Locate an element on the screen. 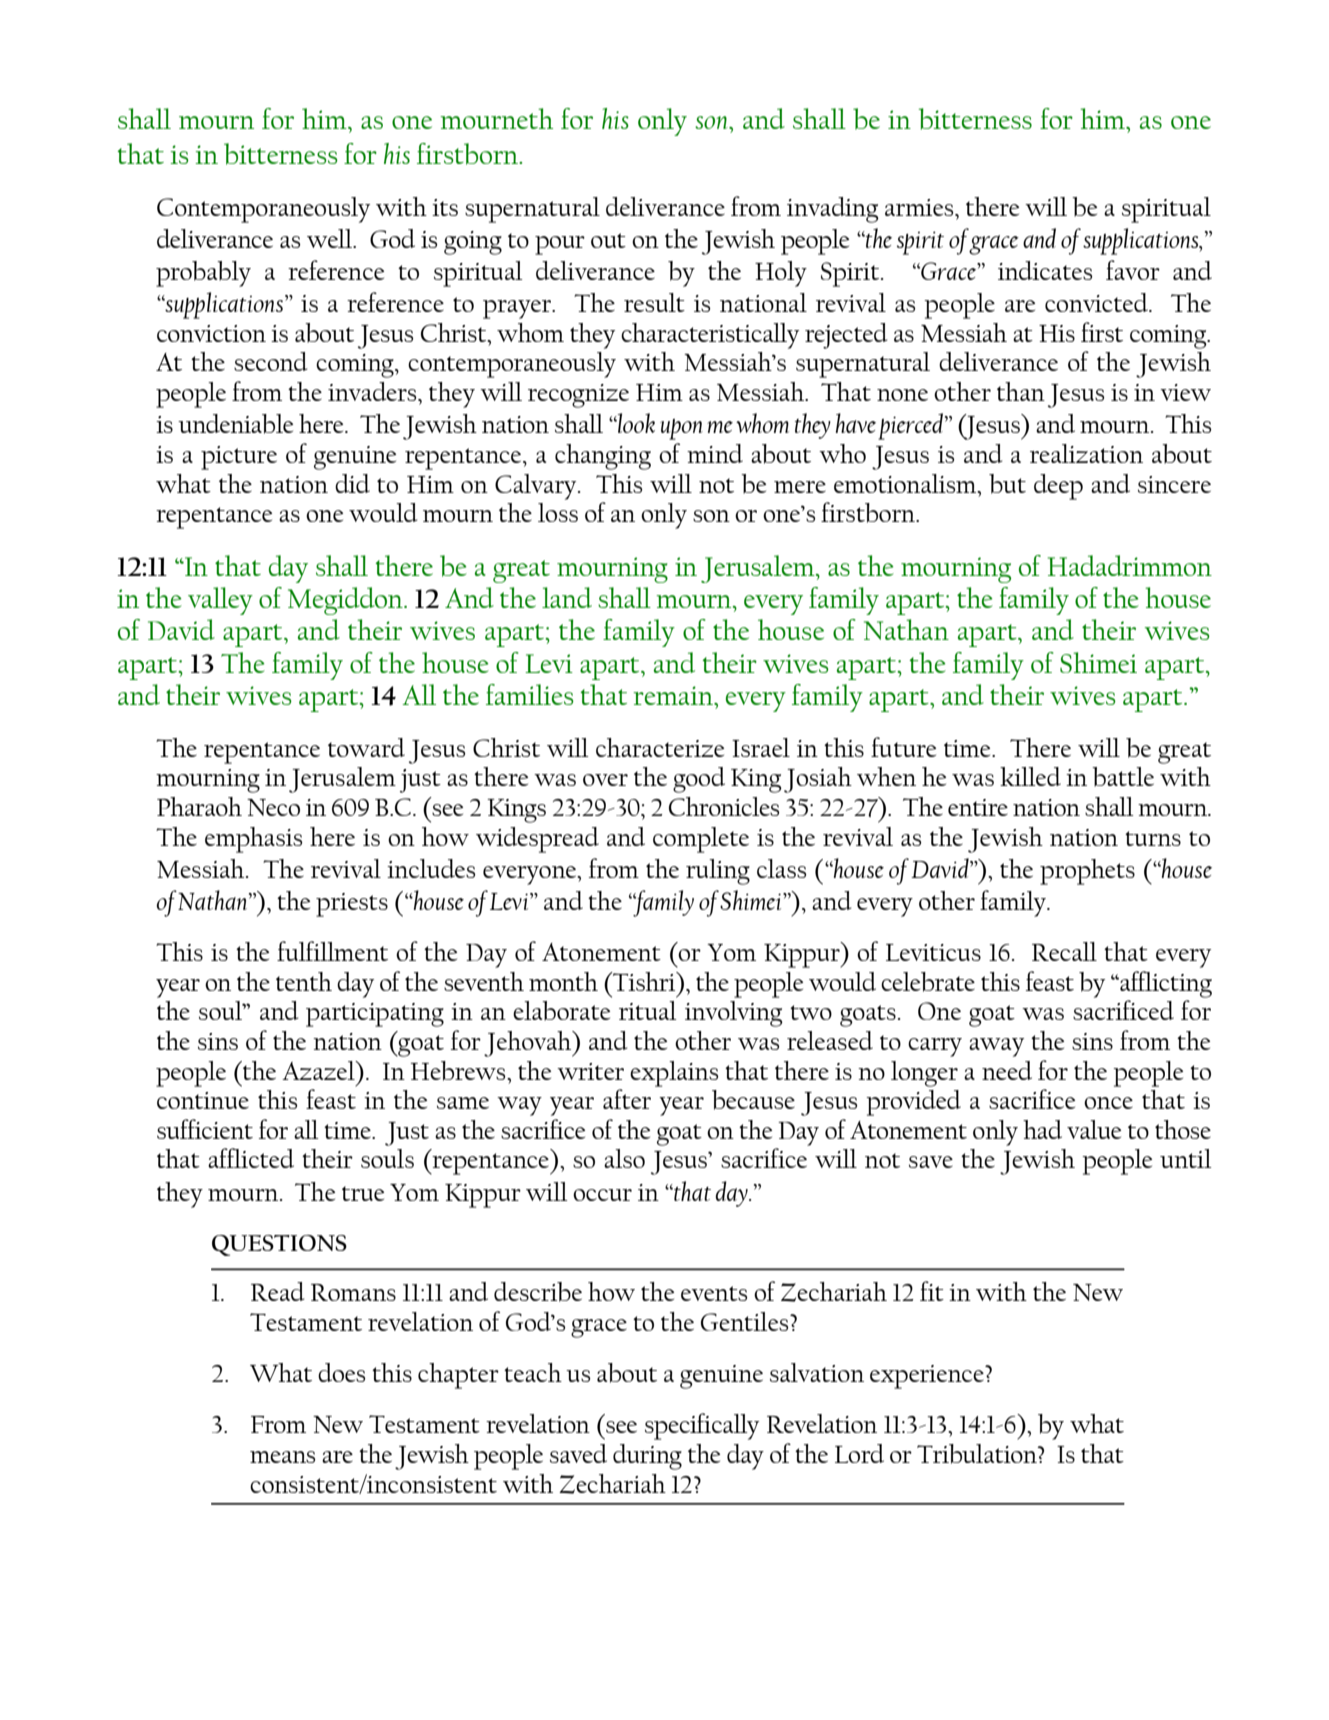 The image size is (1329, 1720). well is located at coordinates (330, 238).
